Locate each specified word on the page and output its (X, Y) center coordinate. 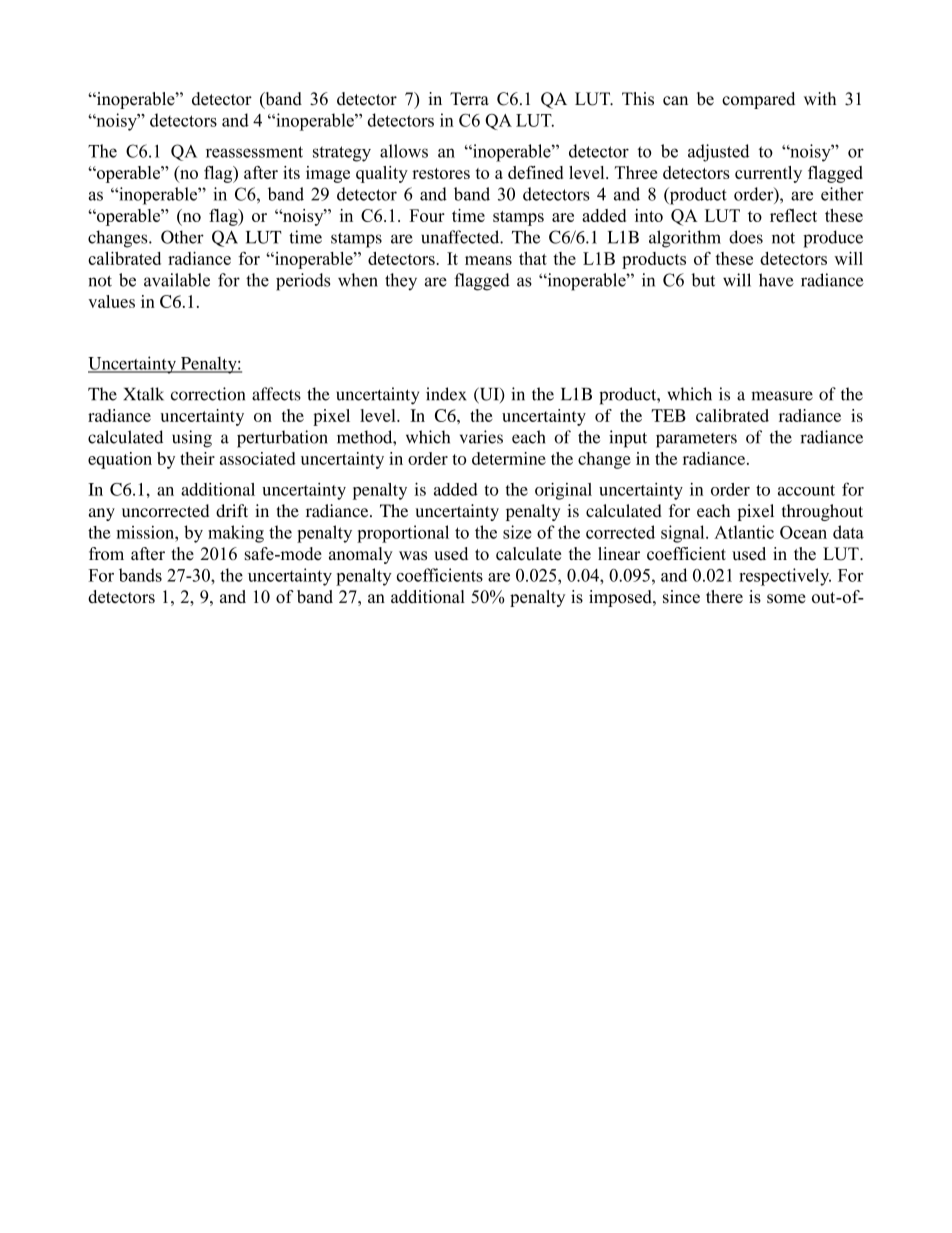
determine (509, 458)
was (413, 556)
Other (182, 237)
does (746, 237)
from (106, 553)
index (446, 394)
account (806, 490)
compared (758, 100)
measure (782, 396)
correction (208, 394)
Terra (469, 99)
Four (427, 215)
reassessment (254, 152)
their (197, 458)
